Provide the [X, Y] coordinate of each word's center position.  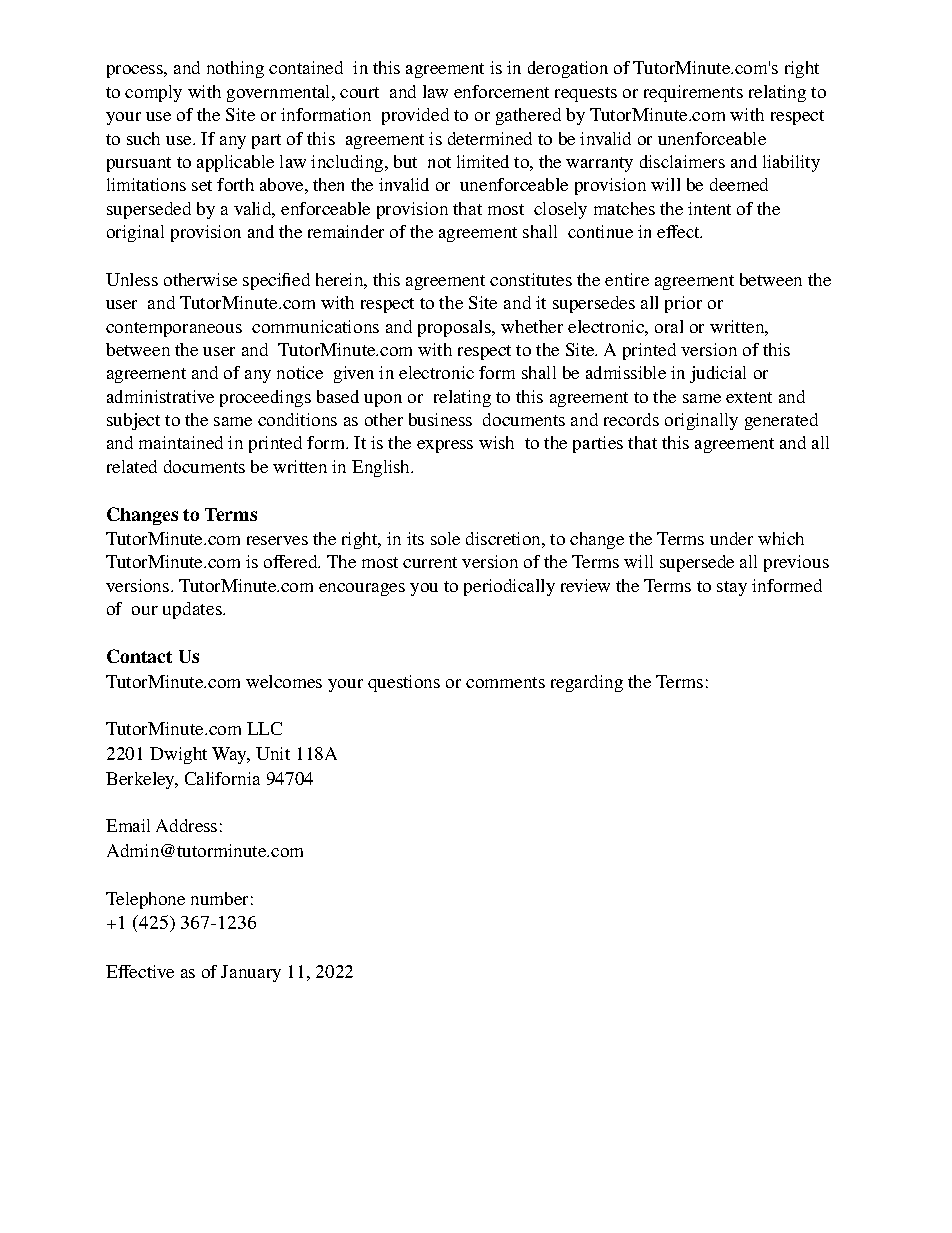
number [219, 898]
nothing [235, 69]
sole [445, 538]
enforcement [501, 91]
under [731, 538]
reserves [277, 540]
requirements [693, 93]
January [251, 973]
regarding [587, 683]
